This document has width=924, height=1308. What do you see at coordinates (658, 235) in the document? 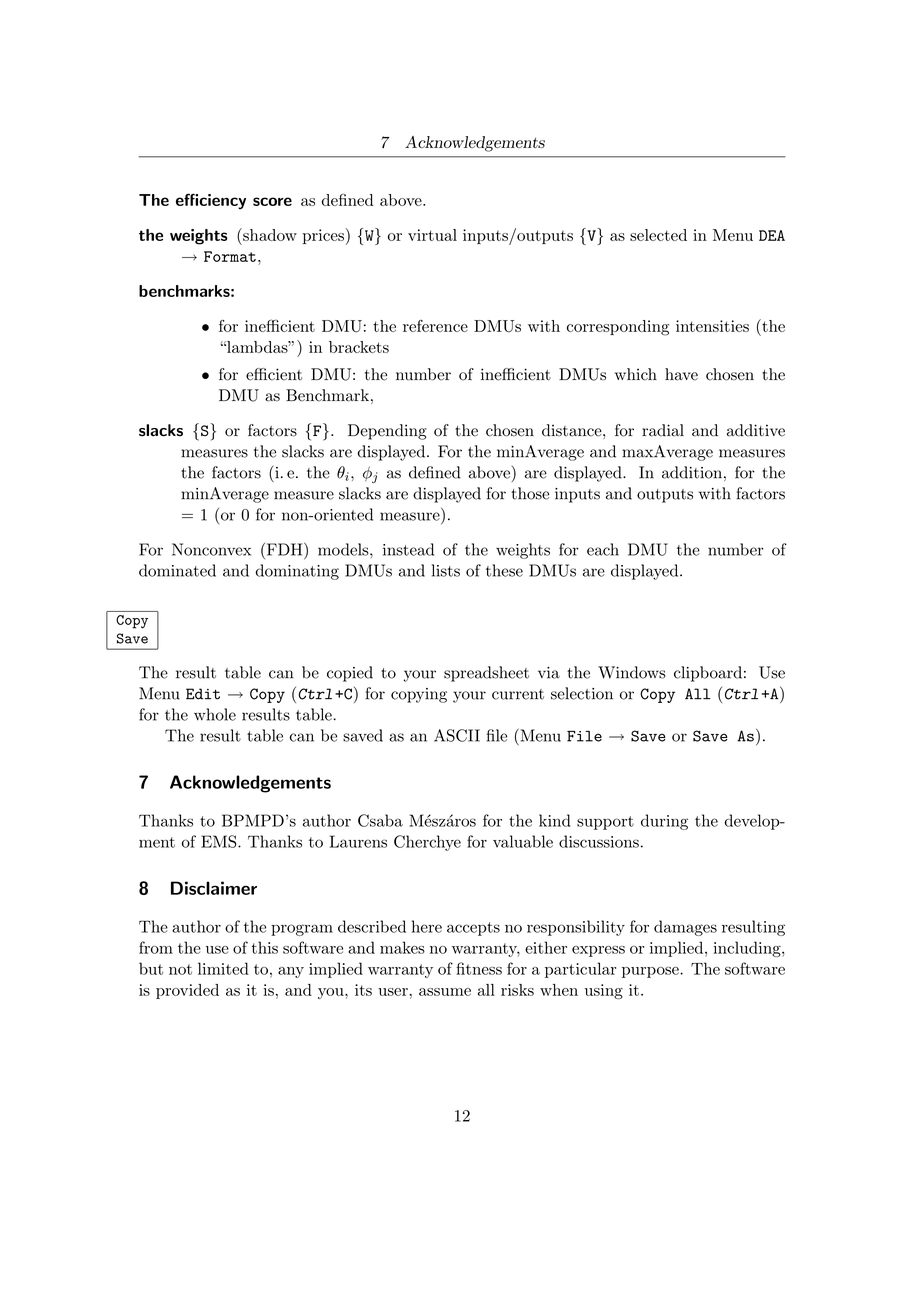
I see `selected` at bounding box center [658, 235].
